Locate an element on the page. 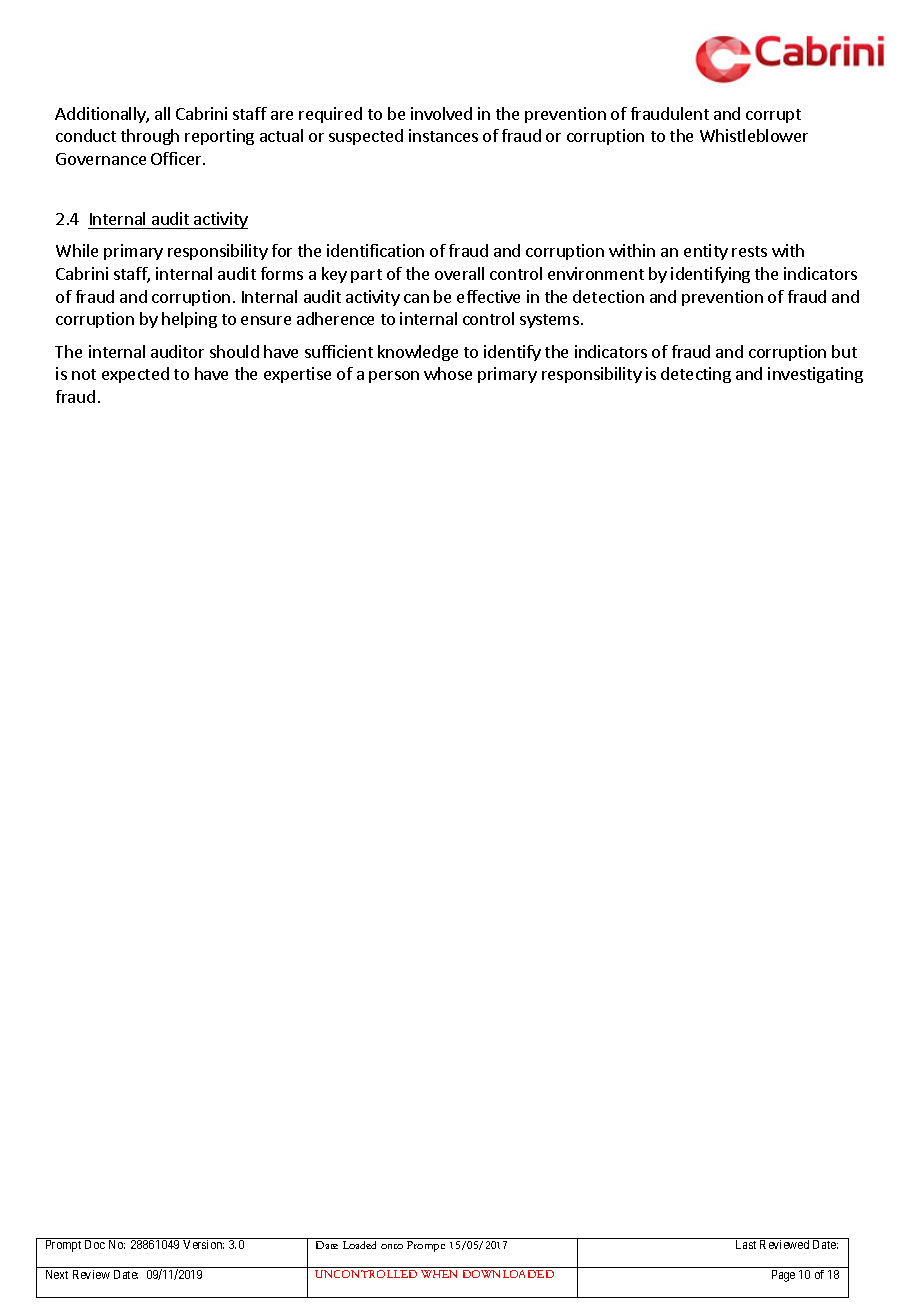 The image size is (924, 1307). through is located at coordinates (150, 137).
